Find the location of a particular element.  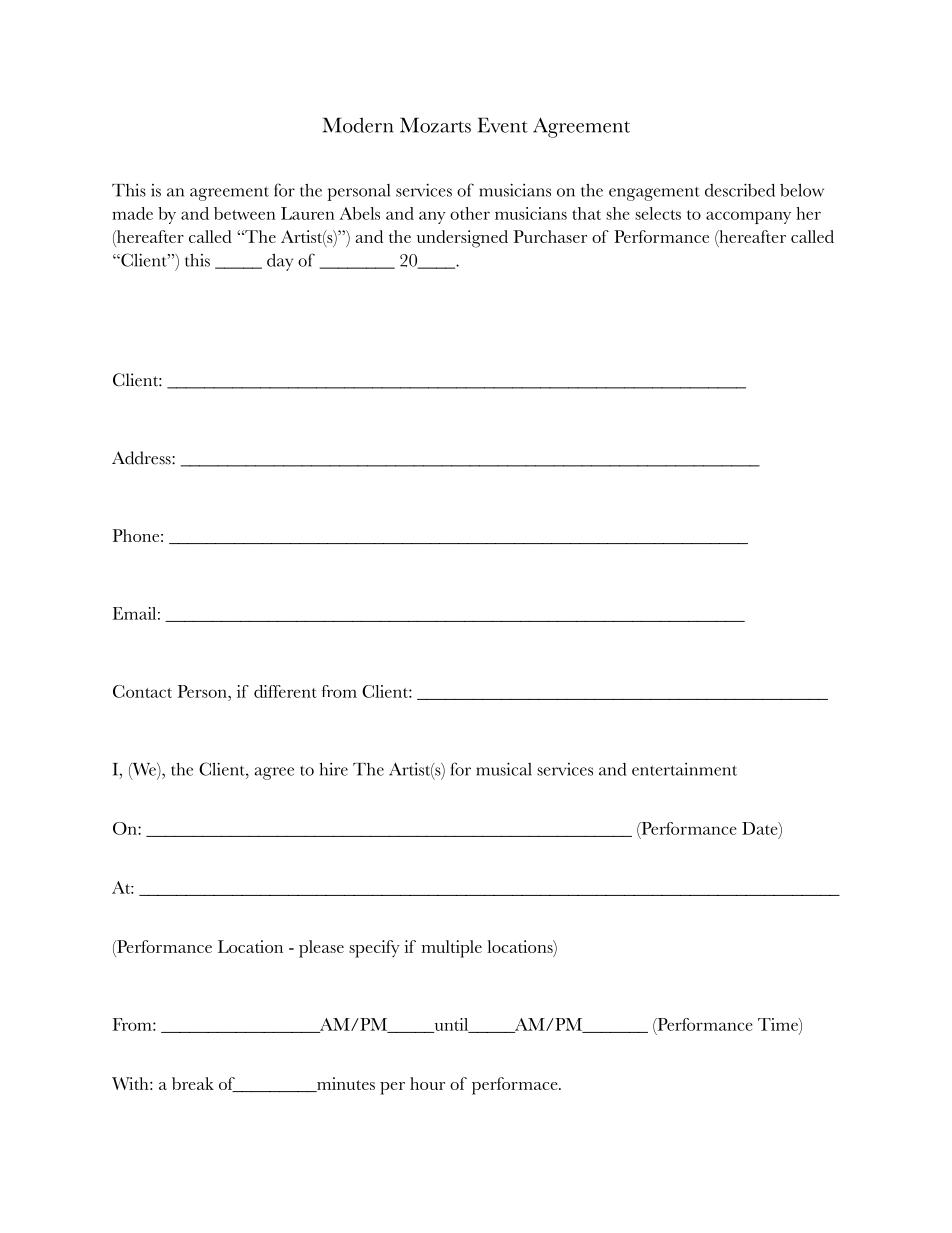

musical is located at coordinates (504, 769).
